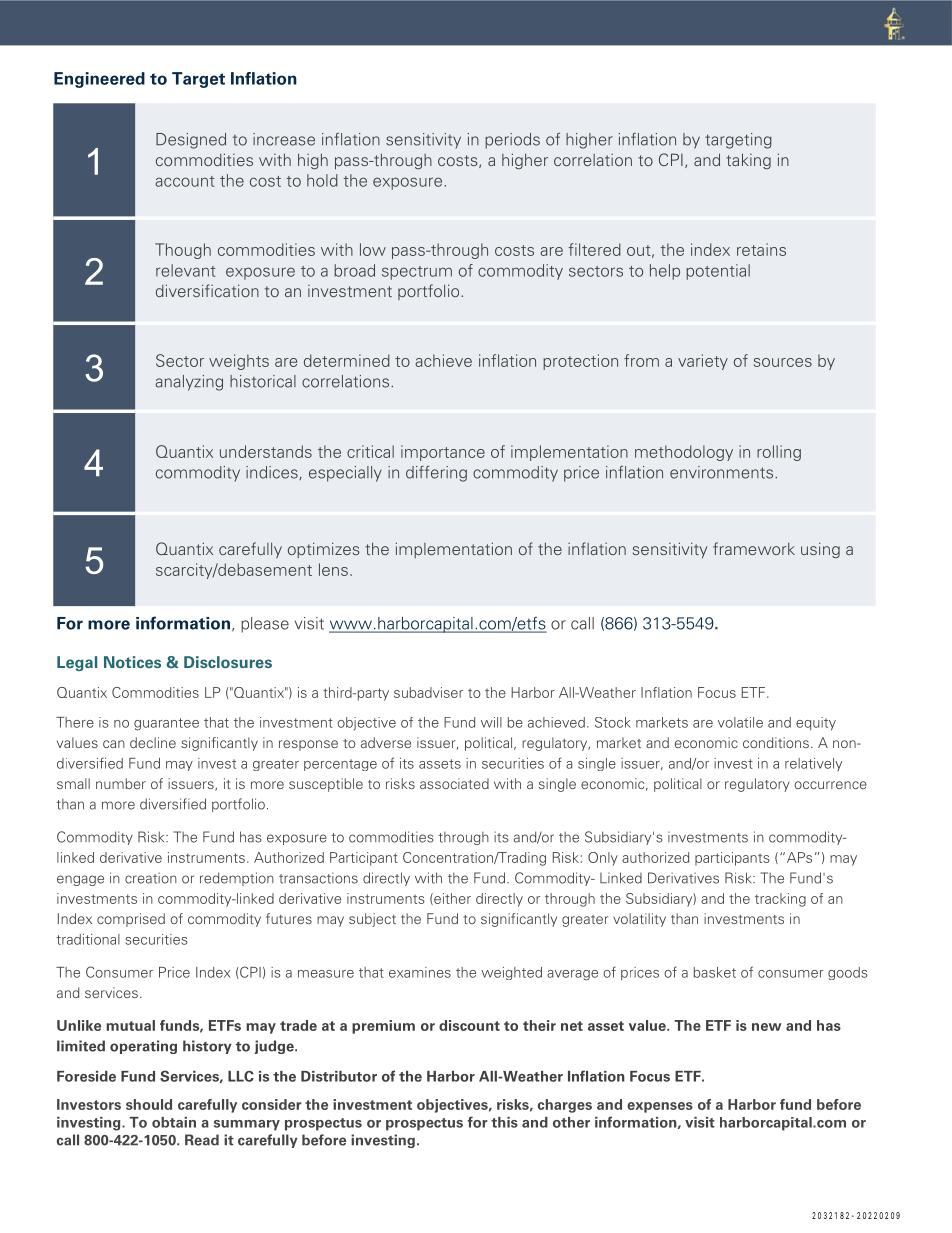 The image size is (952, 1233). Describe the element at coordinates (748, 161) in the screenshot. I see `taking` at that location.
